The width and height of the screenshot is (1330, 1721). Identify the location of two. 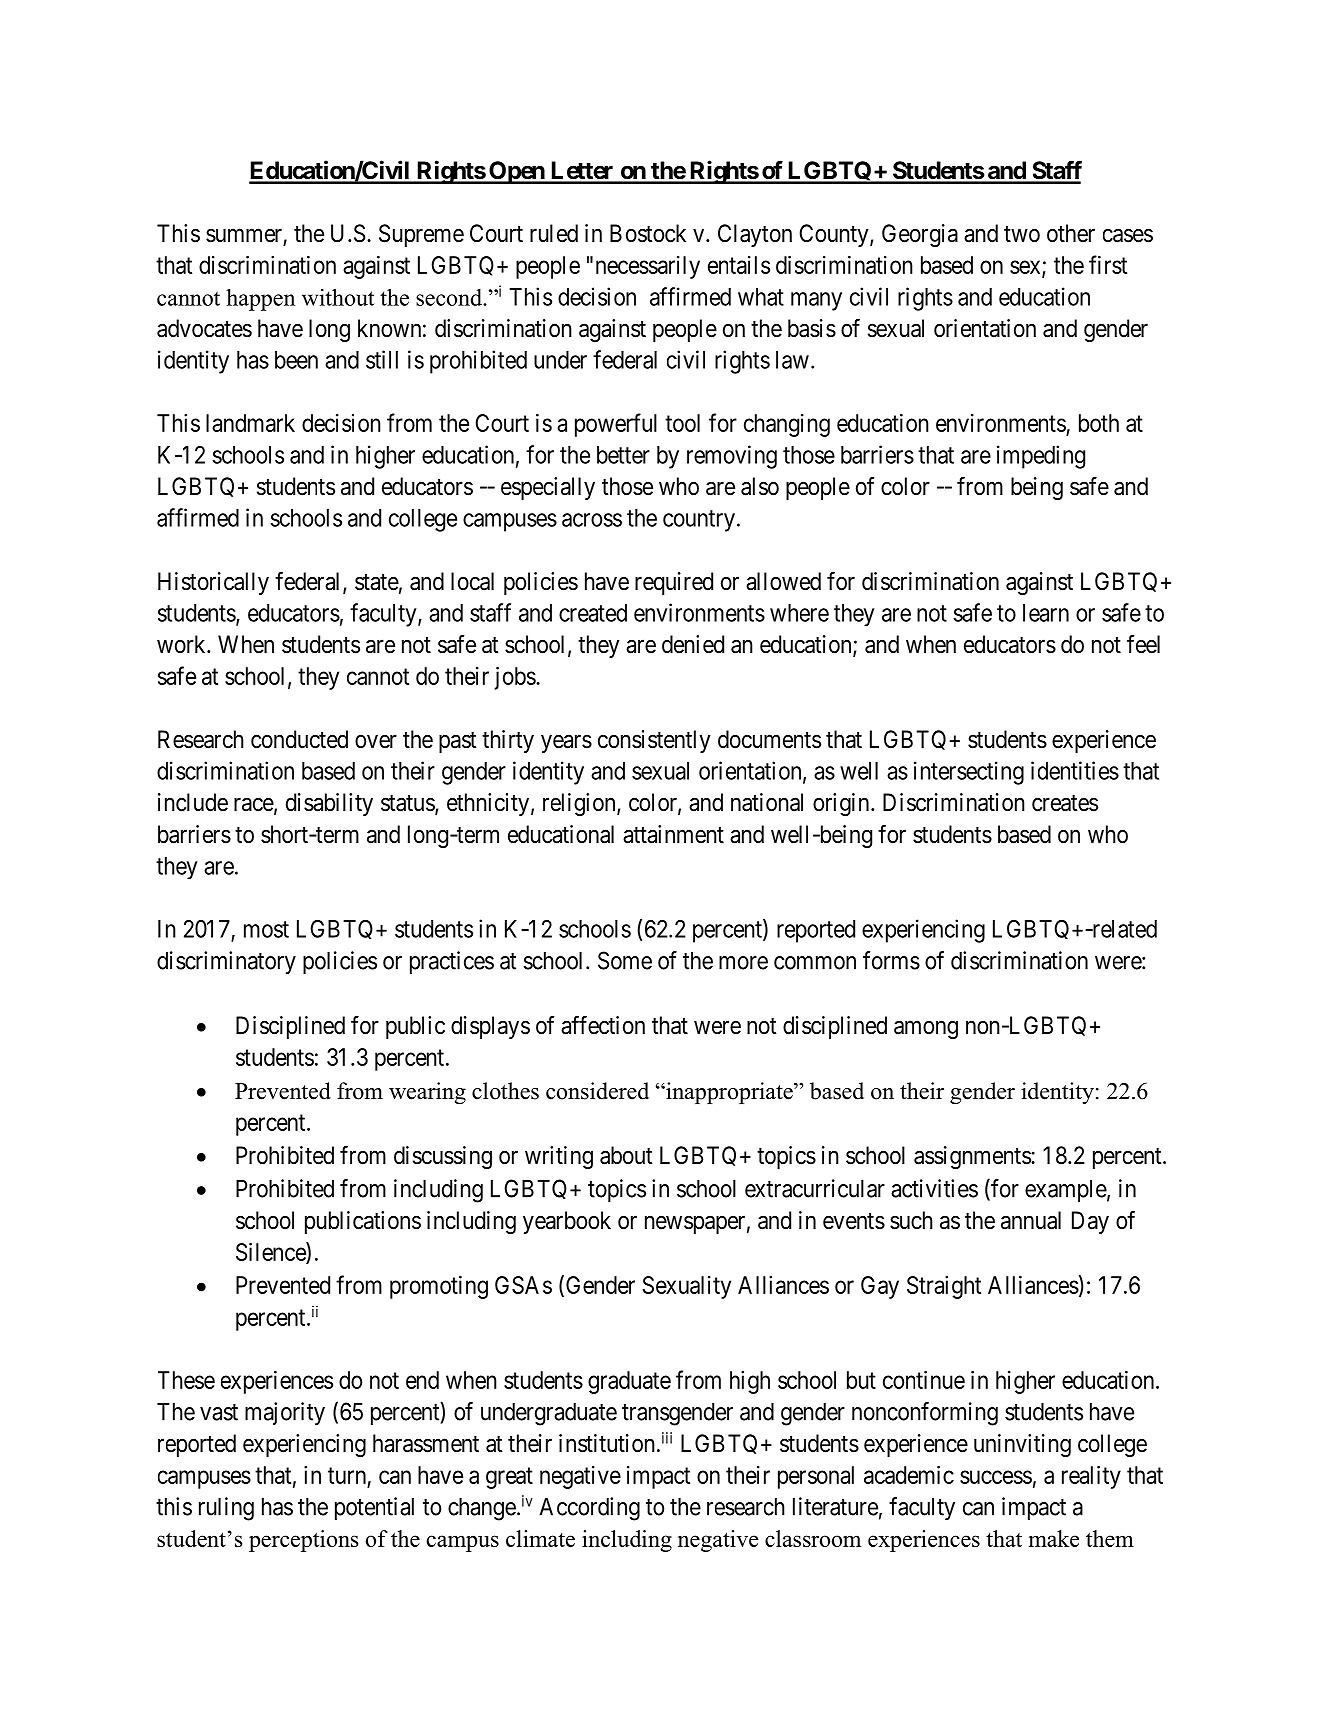
(1022, 234).
